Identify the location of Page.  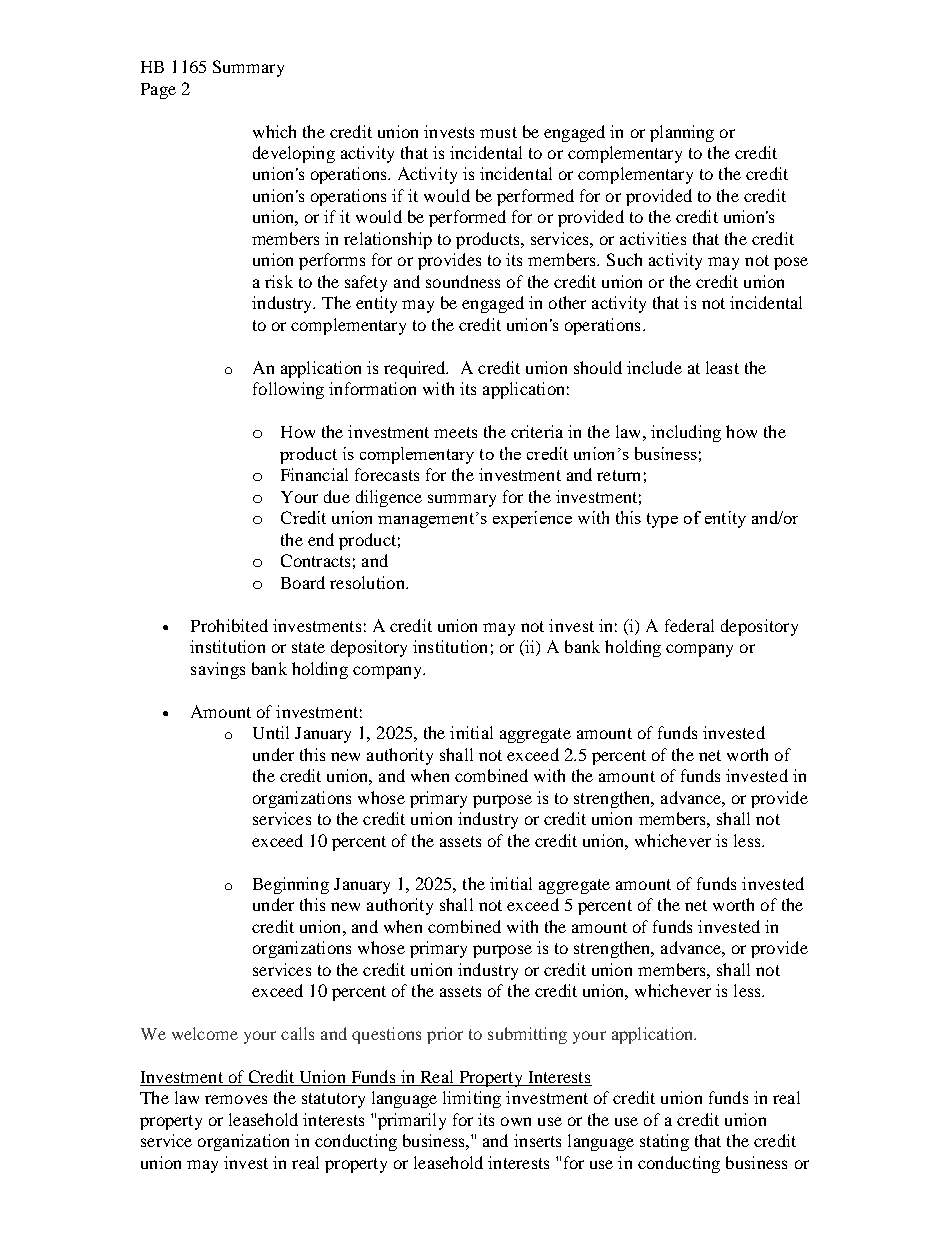
(158, 91).
